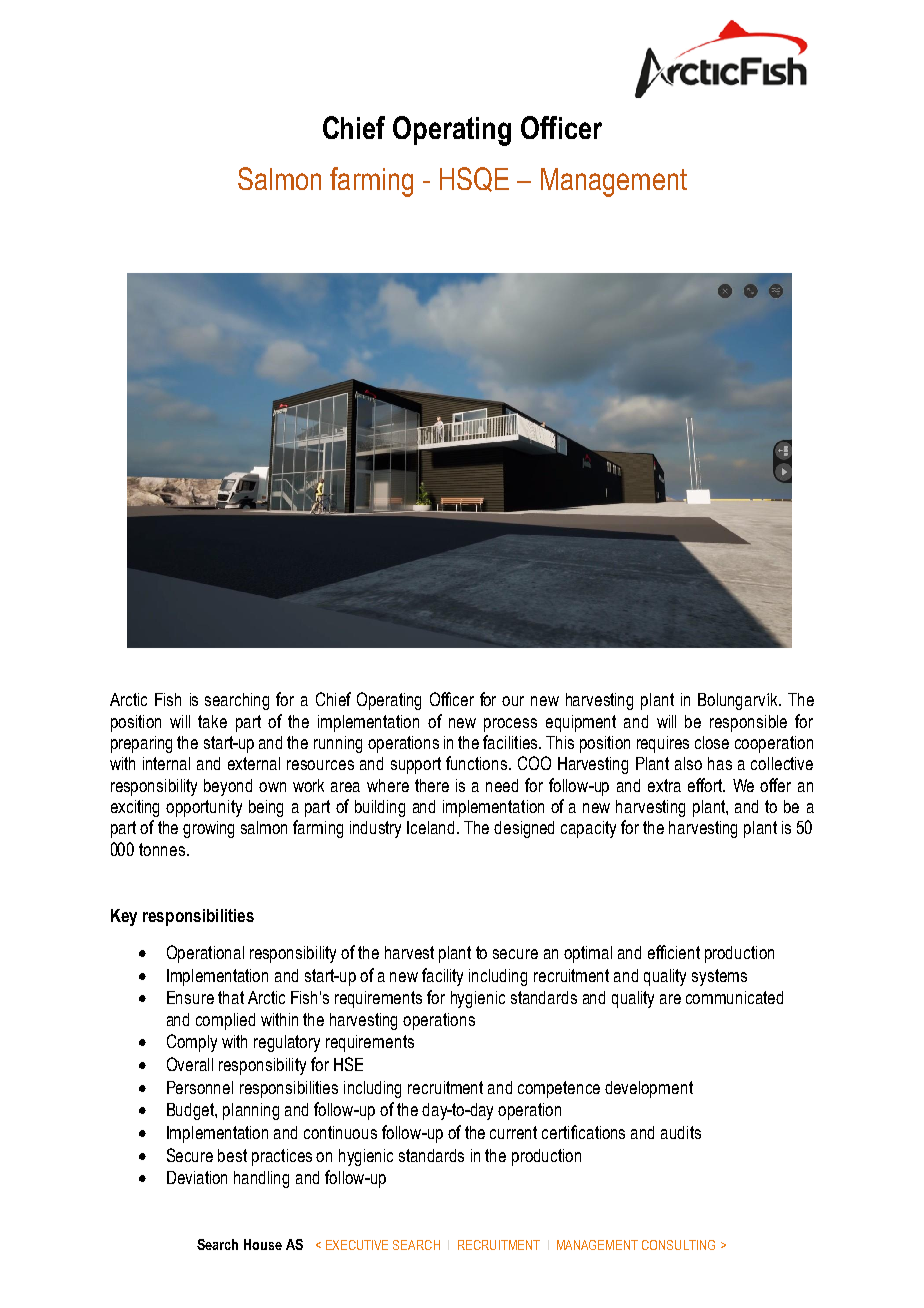 The height and width of the screenshot is (1308, 924). I want to click on take, so click(212, 721).
